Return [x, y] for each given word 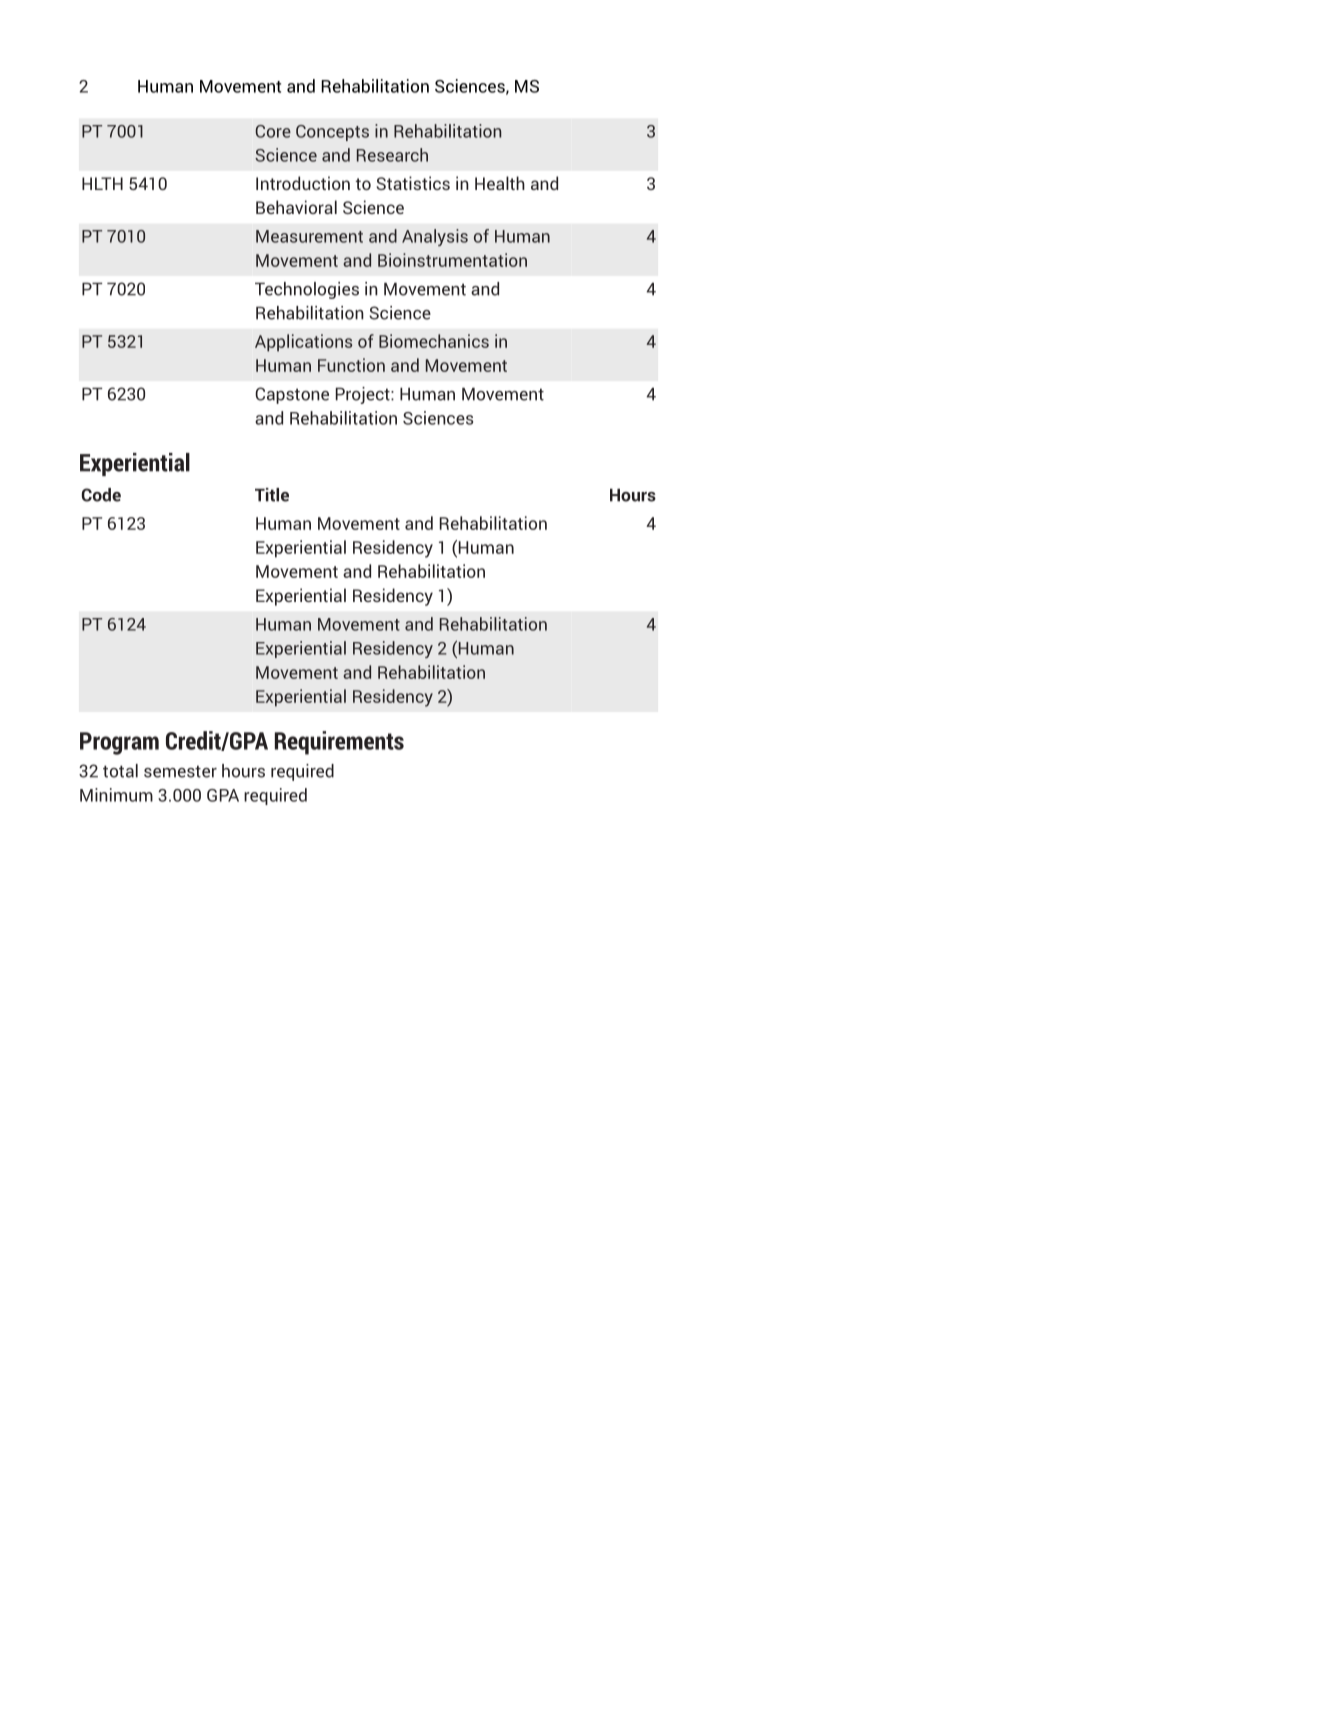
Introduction [303, 183]
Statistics [413, 183]
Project [364, 395]
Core [273, 131]
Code [101, 495]
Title [272, 495]
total [120, 771]
